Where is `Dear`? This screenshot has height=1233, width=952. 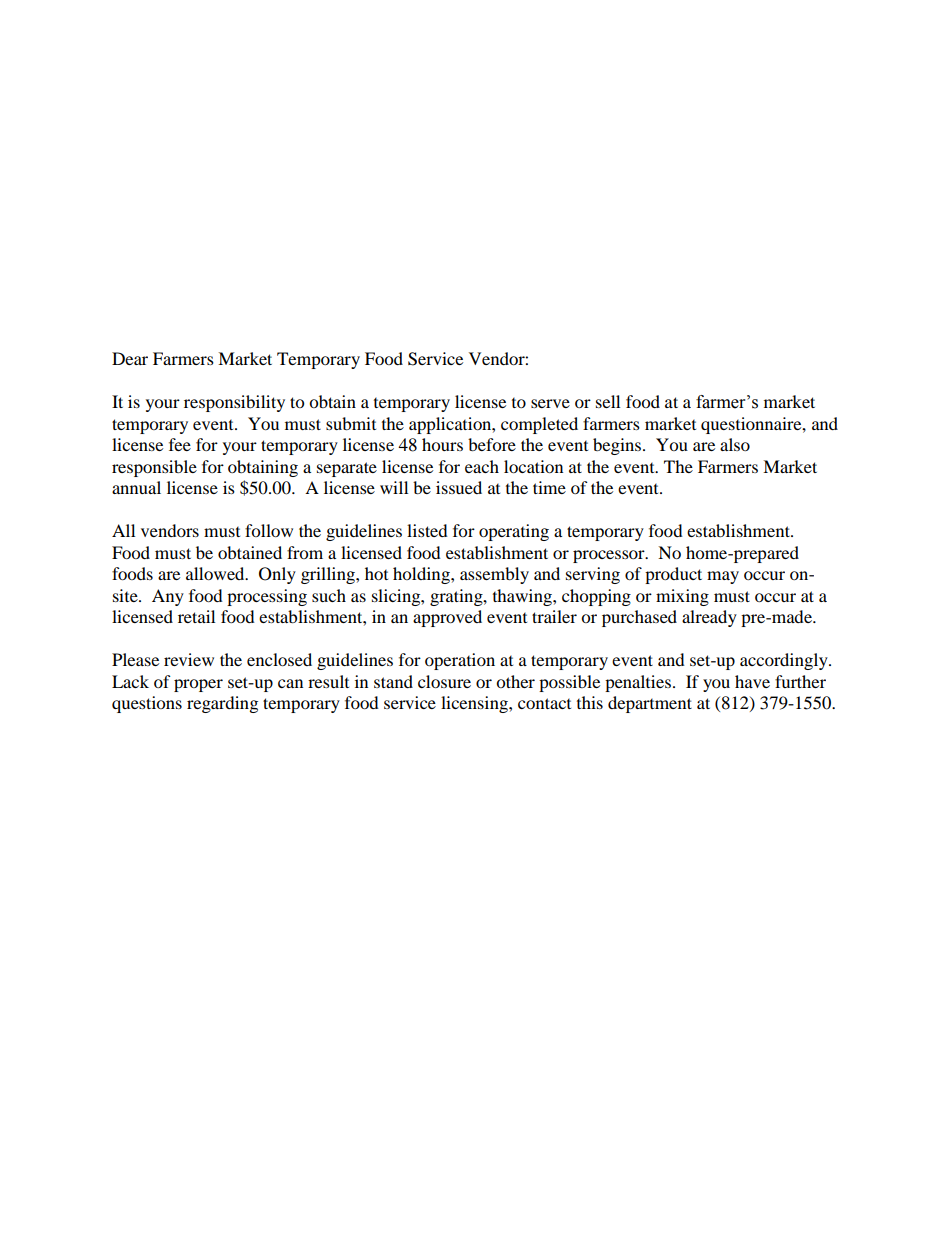 Dear is located at coordinates (130, 358).
